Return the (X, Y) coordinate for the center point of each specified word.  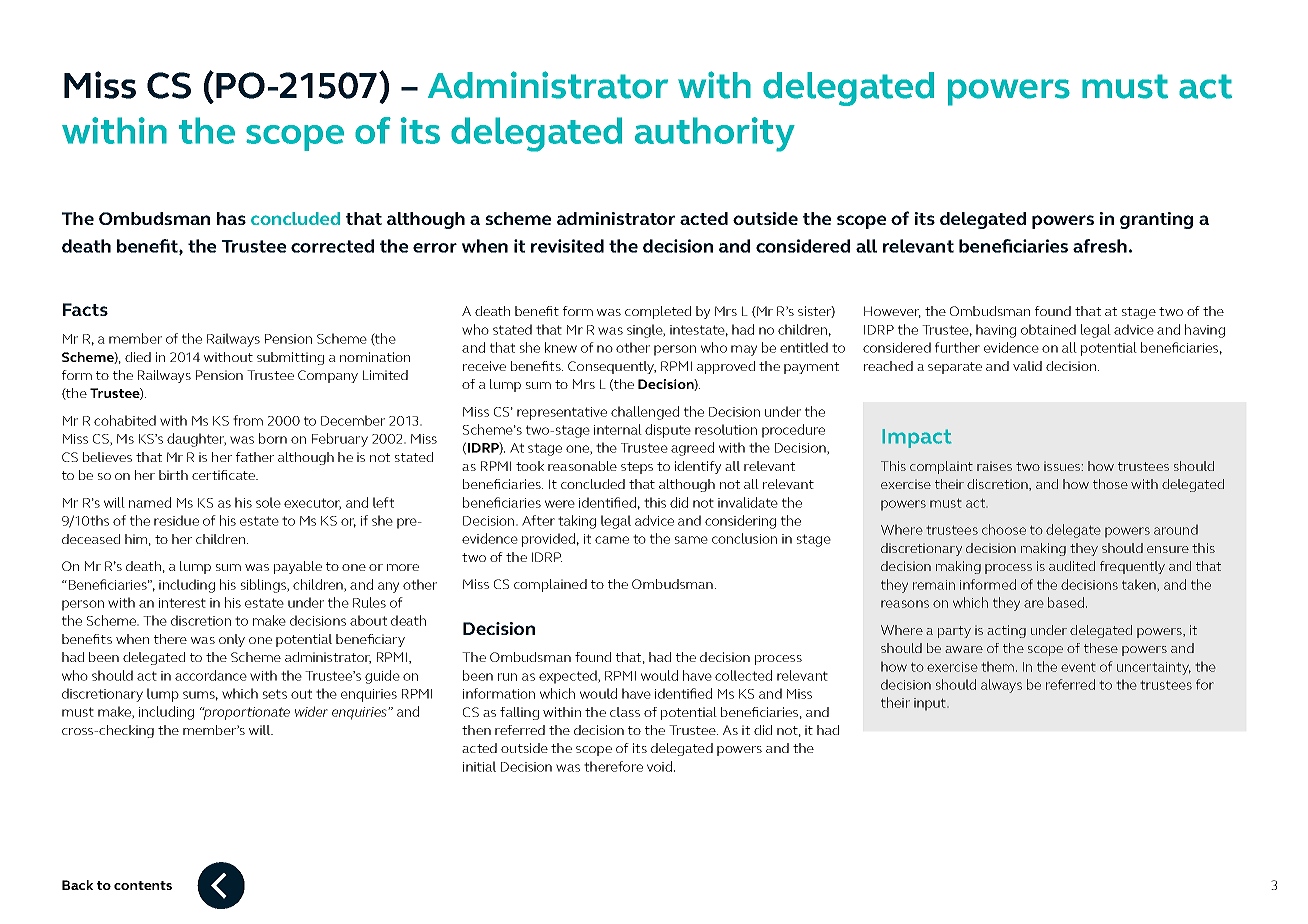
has (231, 218)
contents (143, 885)
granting (1156, 220)
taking (577, 522)
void (659, 766)
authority (715, 134)
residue (176, 520)
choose (1004, 529)
